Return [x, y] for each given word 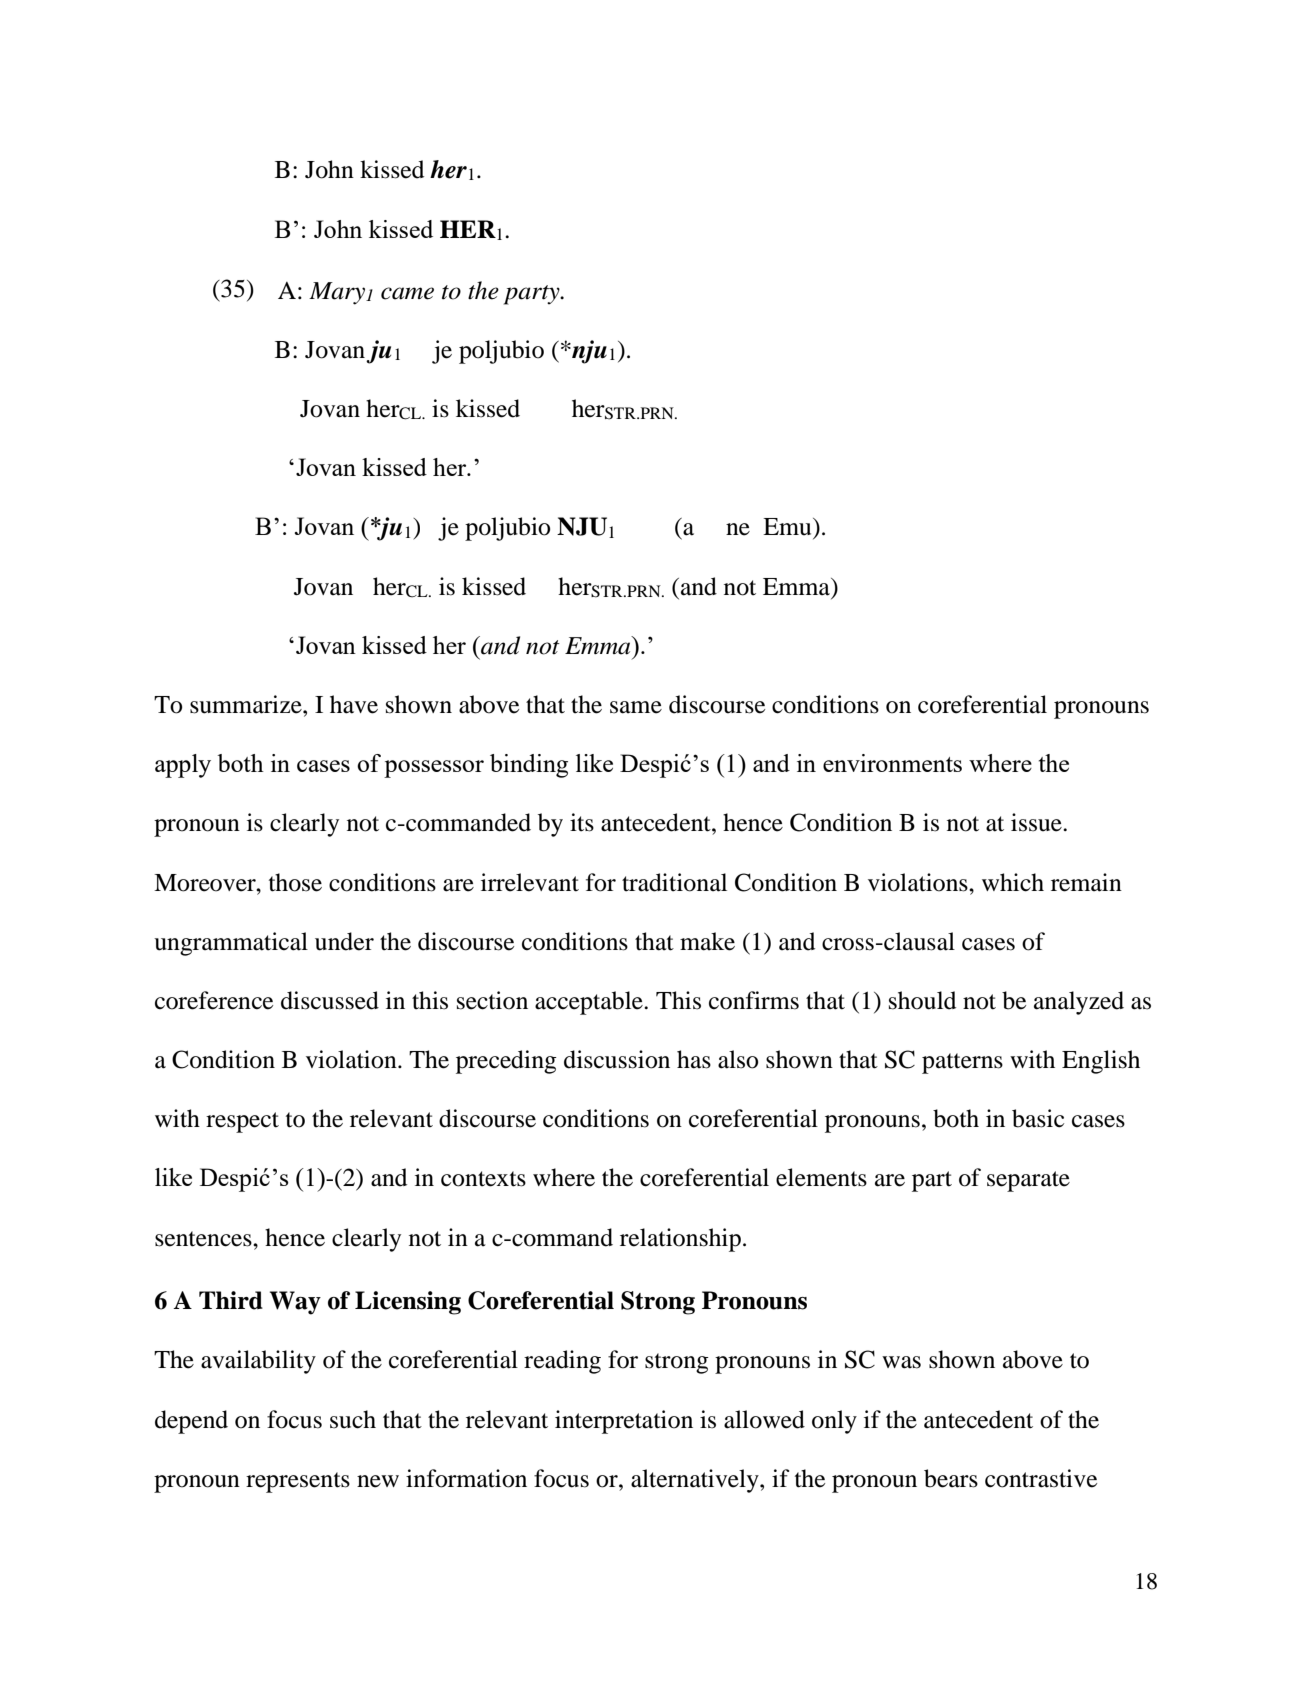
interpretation [624, 1422]
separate [1028, 1181]
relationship [680, 1240]
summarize [247, 704]
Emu [788, 527]
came [407, 293]
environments [892, 763]
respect [242, 1122]
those [295, 882]
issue [1037, 822]
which [1013, 882]
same [636, 707]
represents [298, 1482]
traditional [674, 882]
